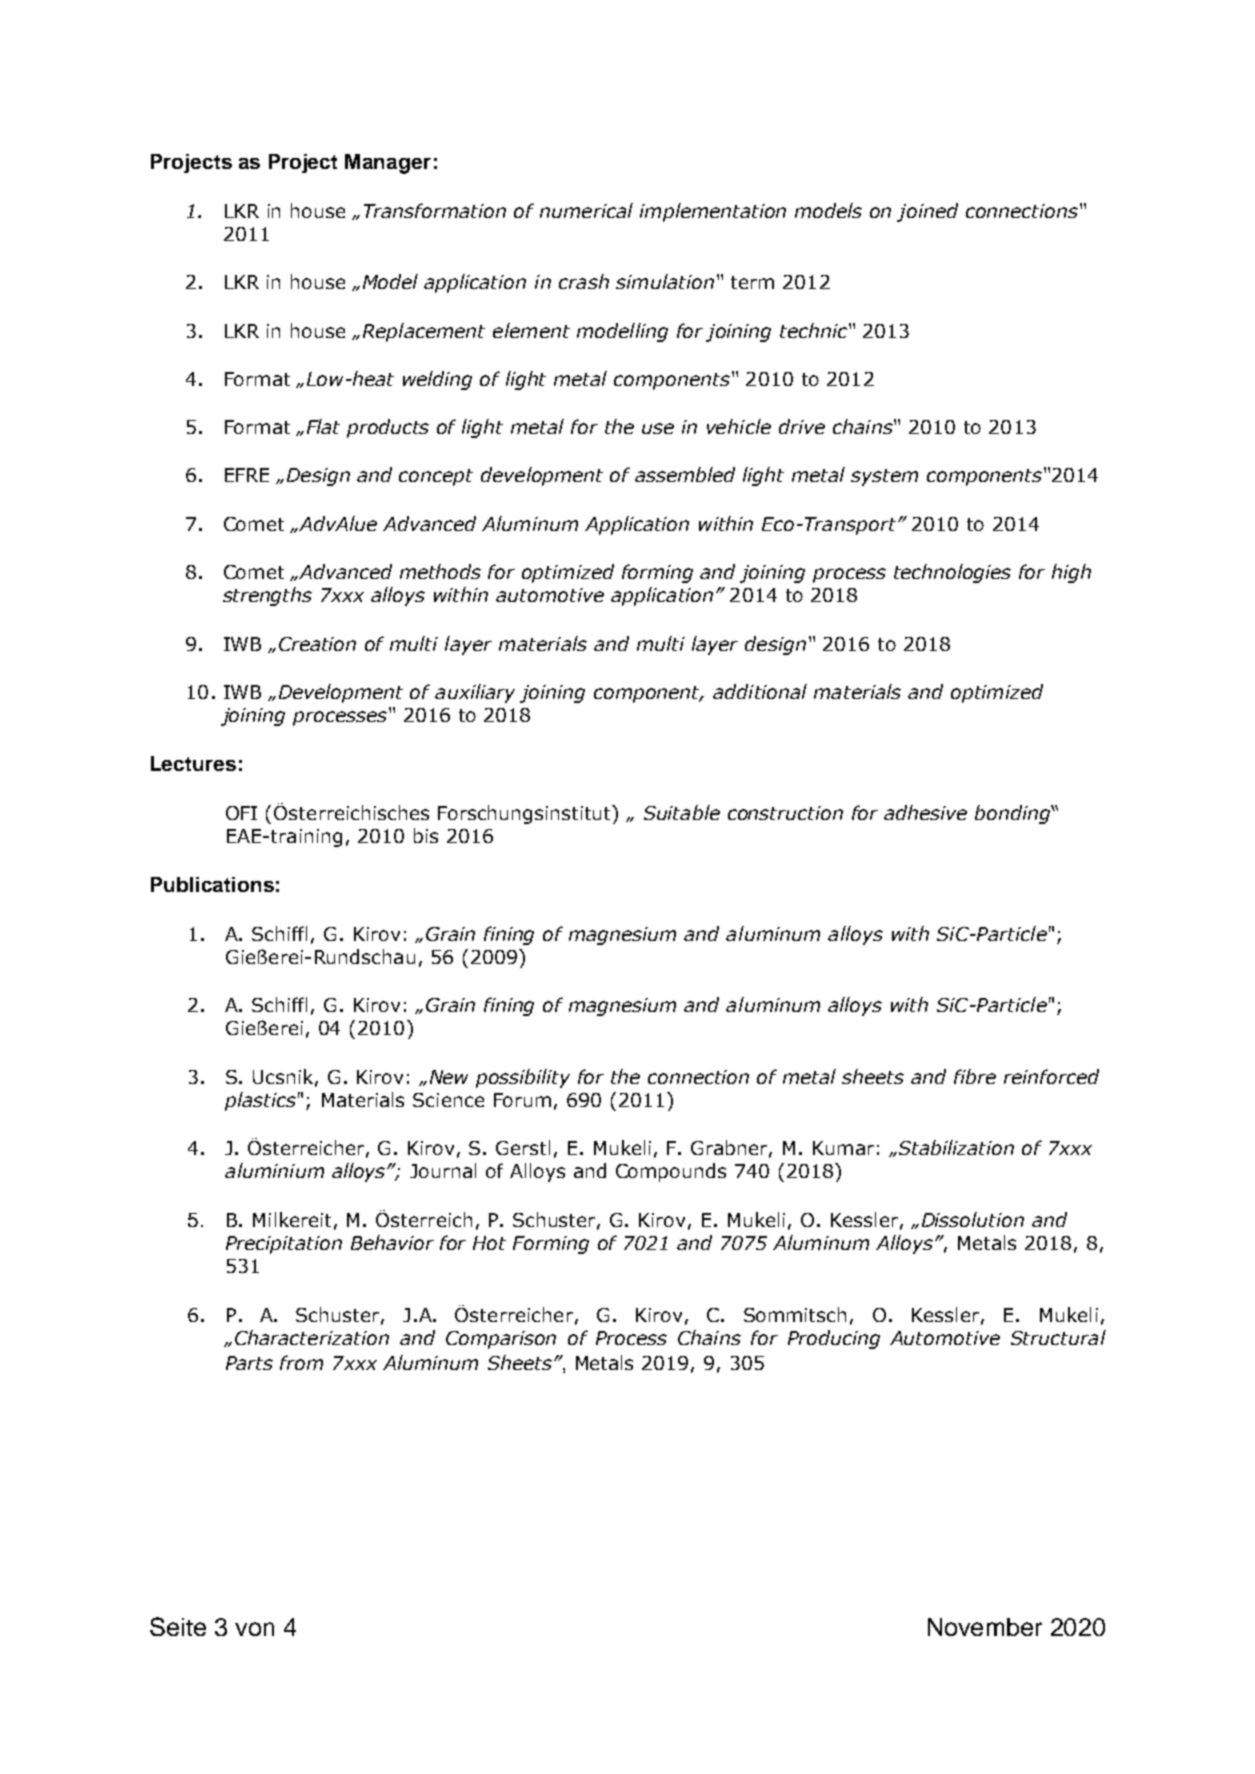 The height and width of the screenshot is (1774, 1255). Describe the element at coordinates (925, 812) in the screenshot. I see `adhesive` at that location.
